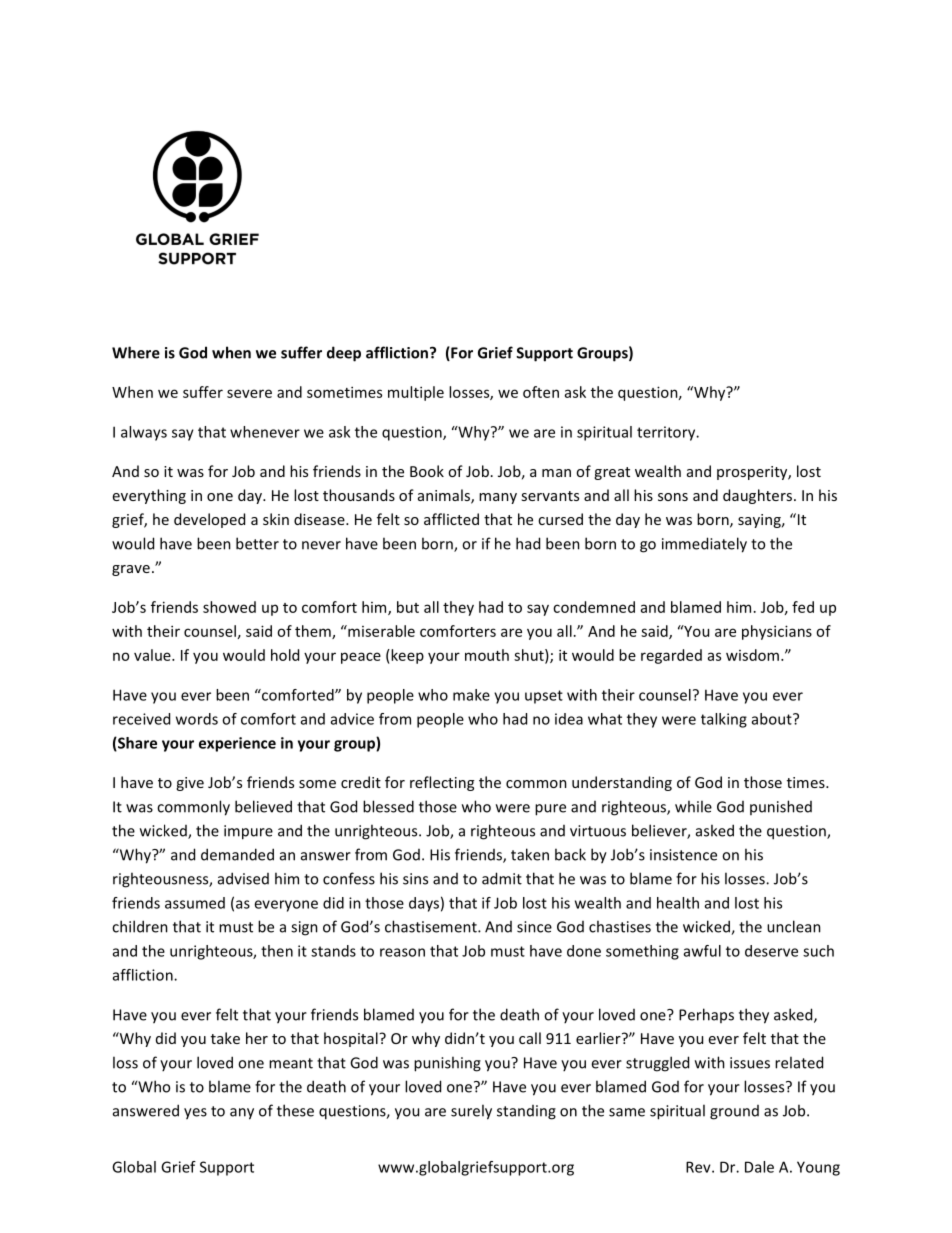 This screenshot has width=952, height=1233. Describe the element at coordinates (702, 951) in the screenshot. I see `awful` at that location.
